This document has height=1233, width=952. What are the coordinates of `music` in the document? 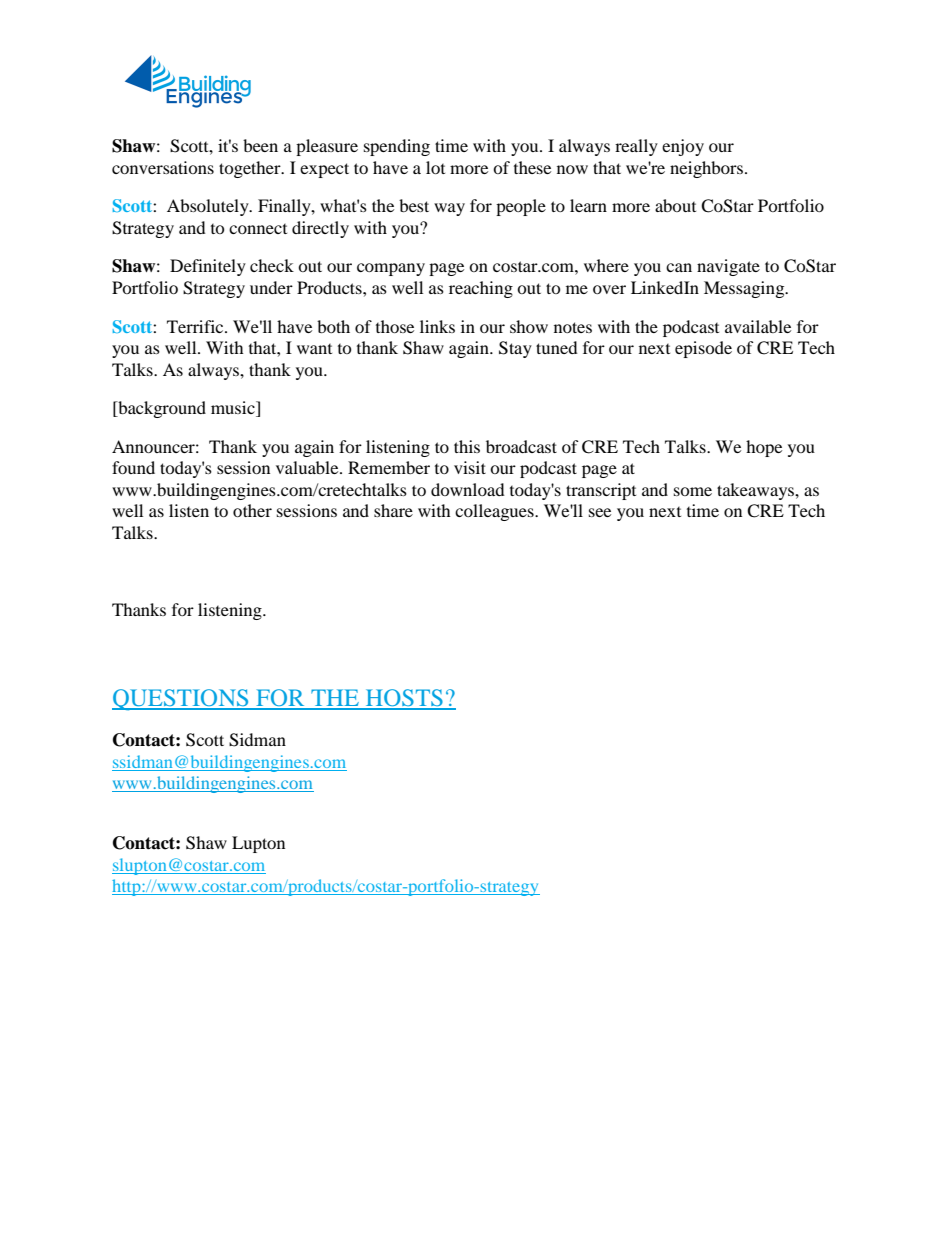 It's located at (234, 409).
